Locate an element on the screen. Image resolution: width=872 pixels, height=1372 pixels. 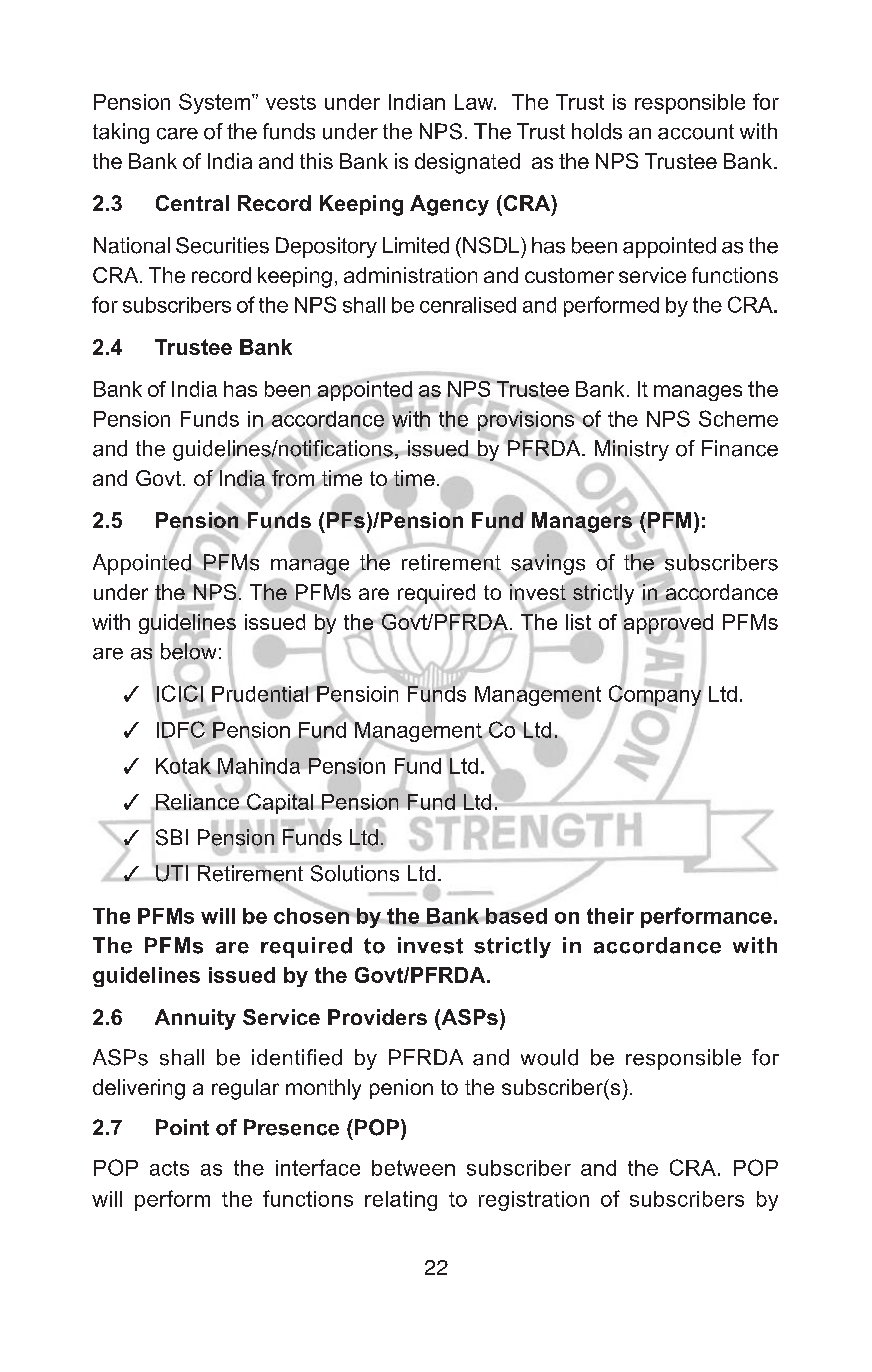
acts is located at coordinates (169, 1168).
